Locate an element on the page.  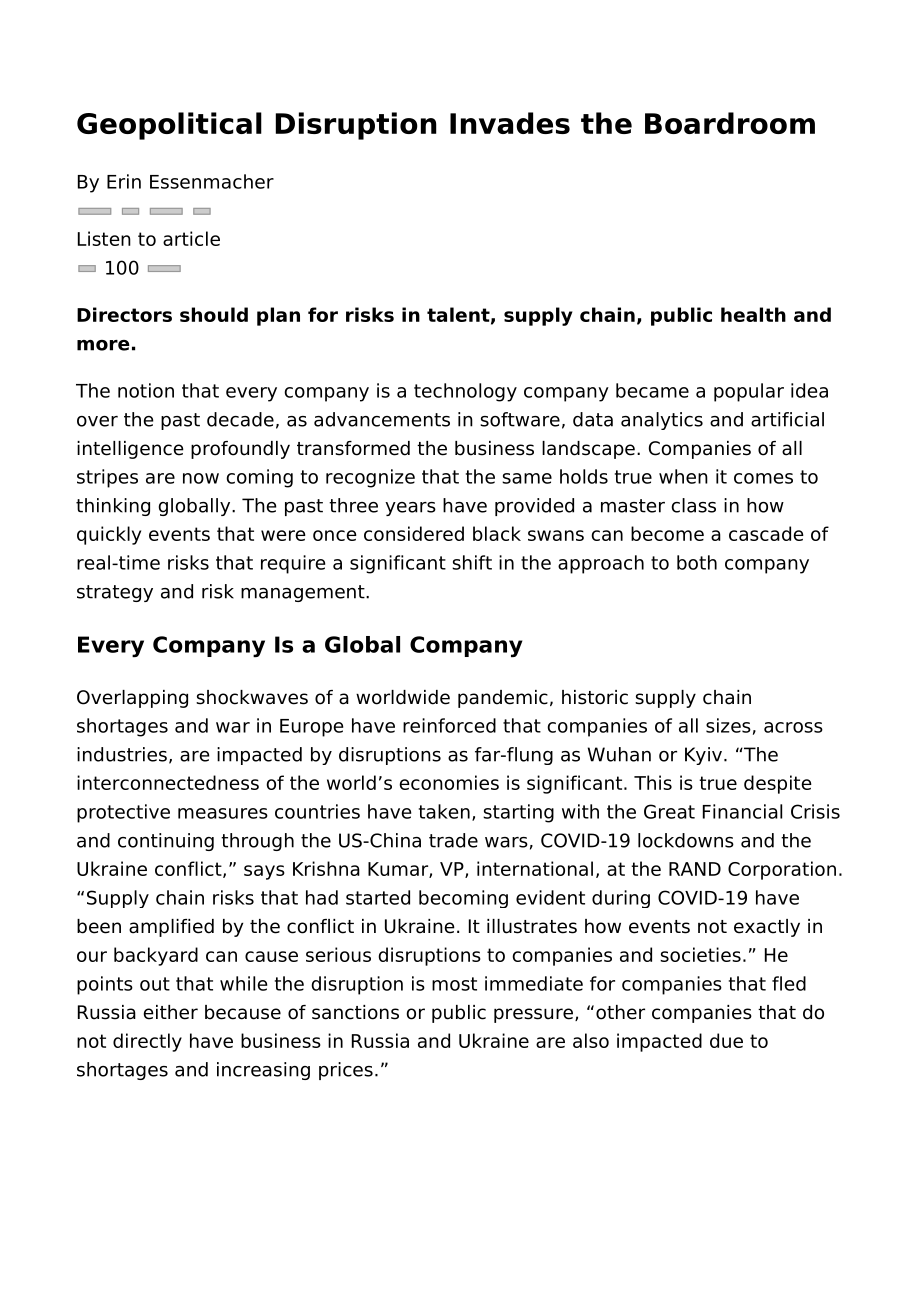
Boardroom is located at coordinates (730, 123).
